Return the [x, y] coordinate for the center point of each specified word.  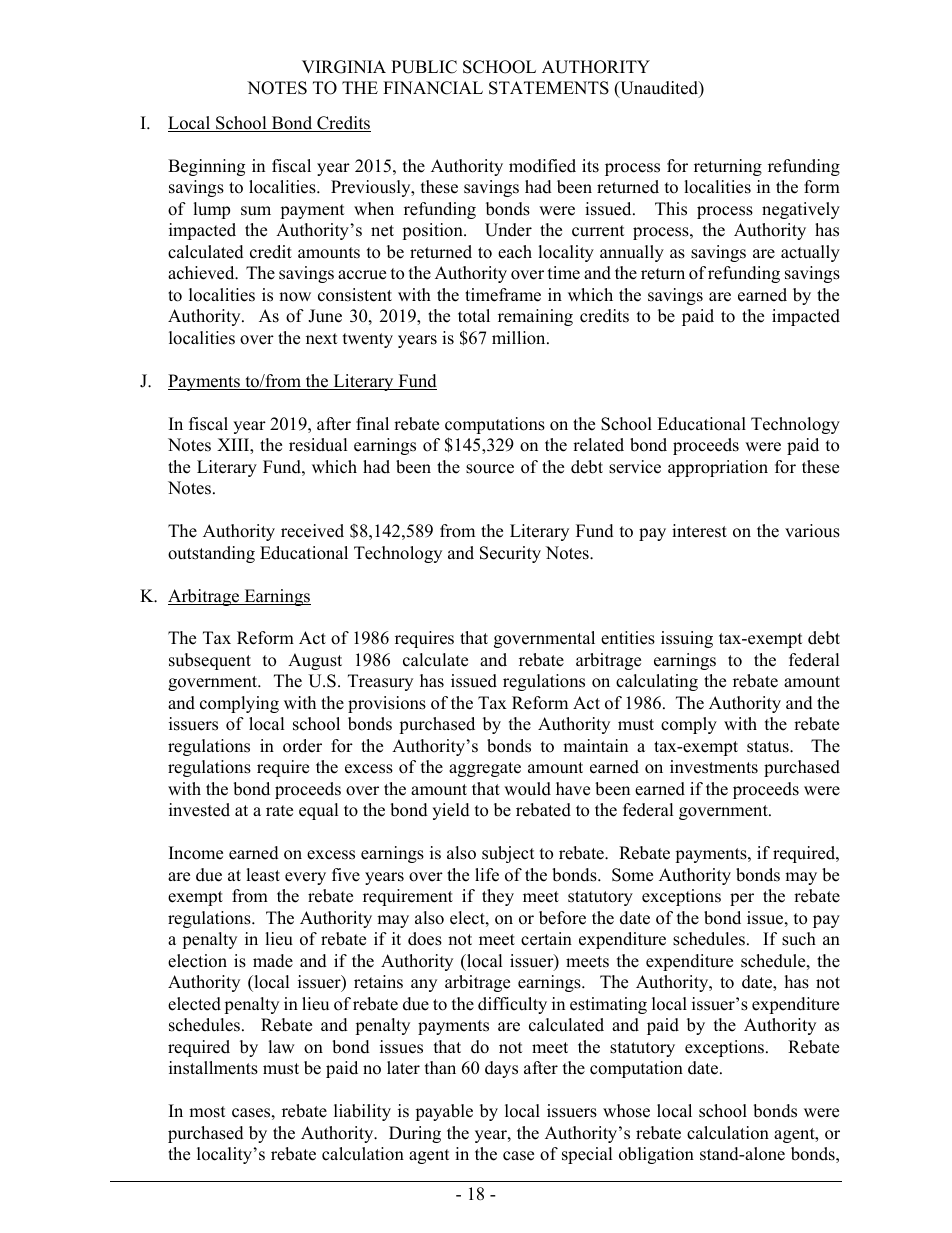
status [769, 747]
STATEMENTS [549, 88]
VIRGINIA [344, 67]
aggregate [485, 769]
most [207, 1112]
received [312, 531]
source [490, 469]
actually [810, 253]
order [302, 746]
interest [699, 531]
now [295, 297]
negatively [801, 210]
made [273, 961]
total [474, 316]
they [498, 897]
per [742, 899]
